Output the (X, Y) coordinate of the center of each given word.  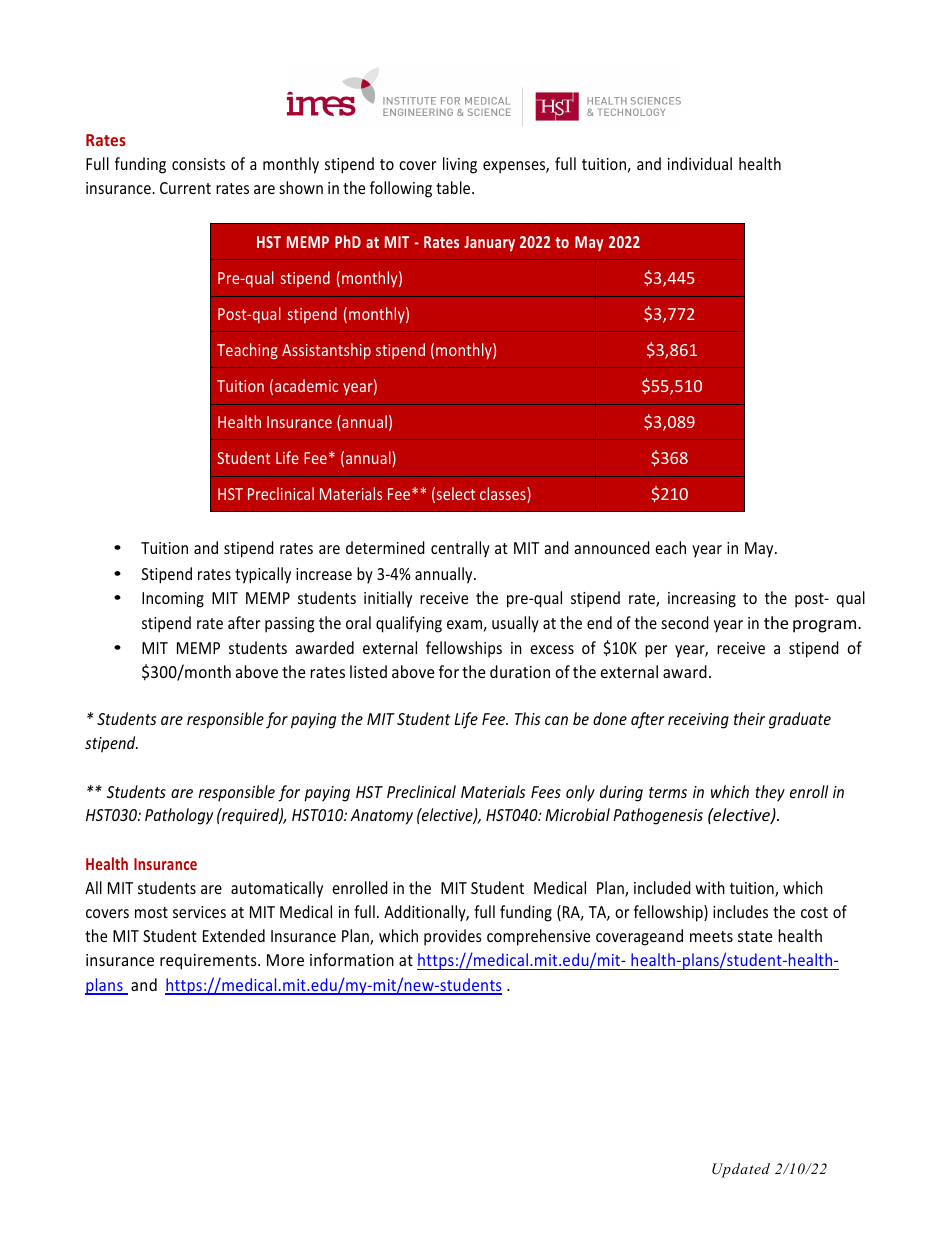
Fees (546, 792)
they (770, 793)
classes (504, 495)
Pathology (179, 816)
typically (263, 575)
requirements (209, 962)
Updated (741, 1170)
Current (185, 188)
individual (700, 163)
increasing (702, 600)
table (454, 187)
